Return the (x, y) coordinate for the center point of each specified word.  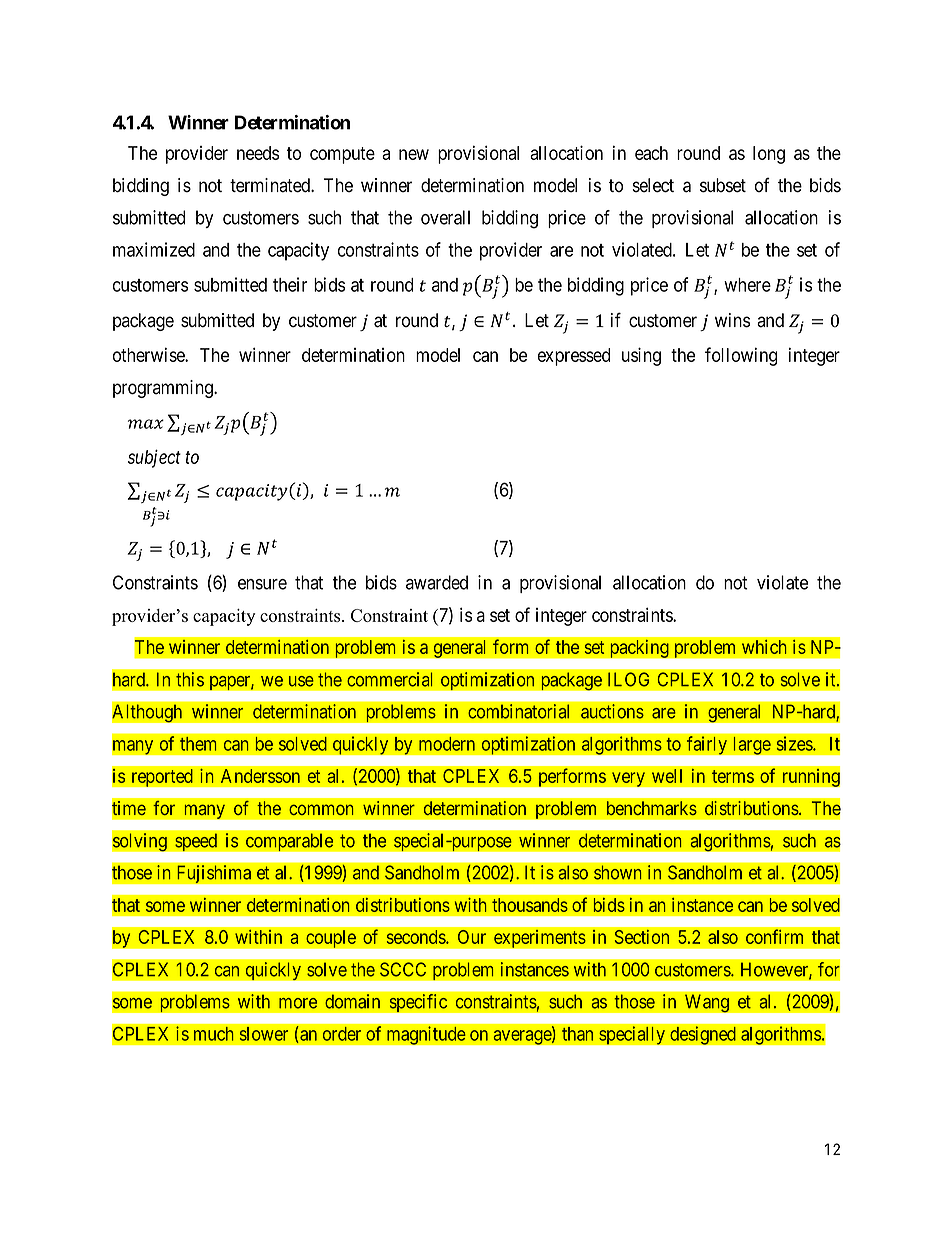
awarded (437, 582)
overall (445, 217)
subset (723, 185)
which (764, 647)
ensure (262, 584)
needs (258, 153)
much (214, 1034)
